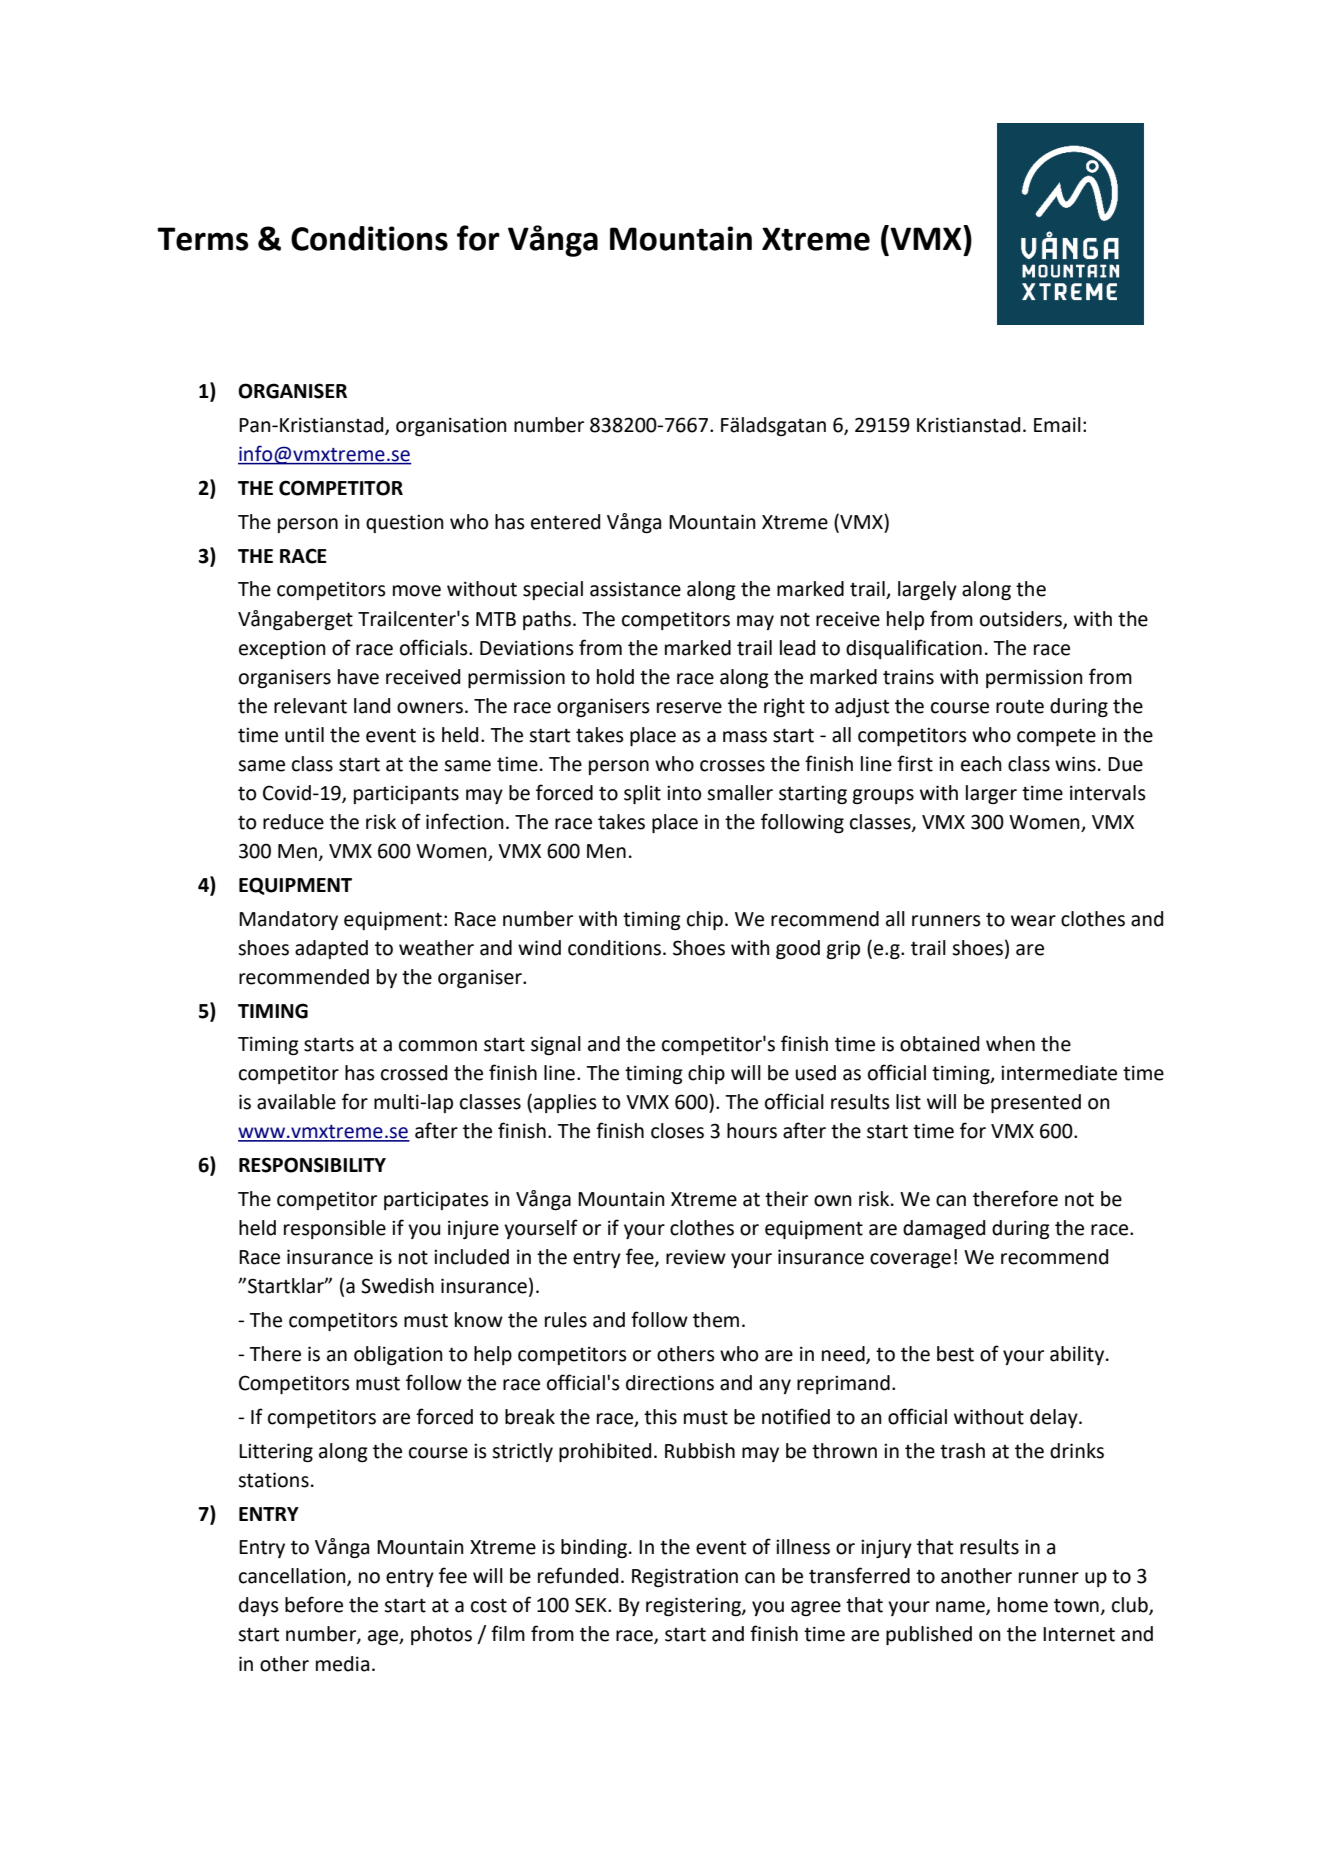  I want to click on Email, so click(1057, 425).
